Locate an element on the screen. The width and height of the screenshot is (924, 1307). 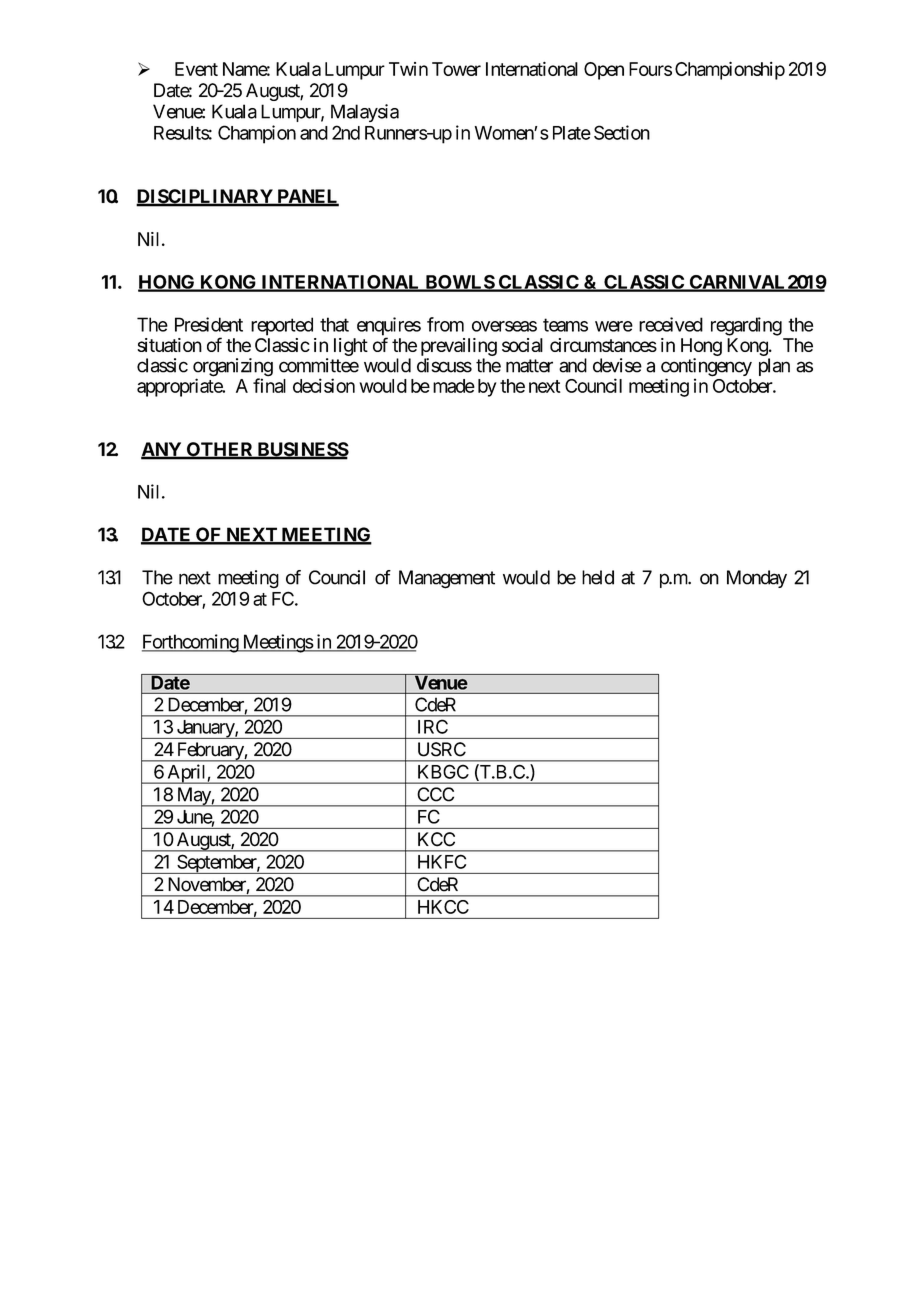
Forthcoming is located at coordinates (191, 643).
